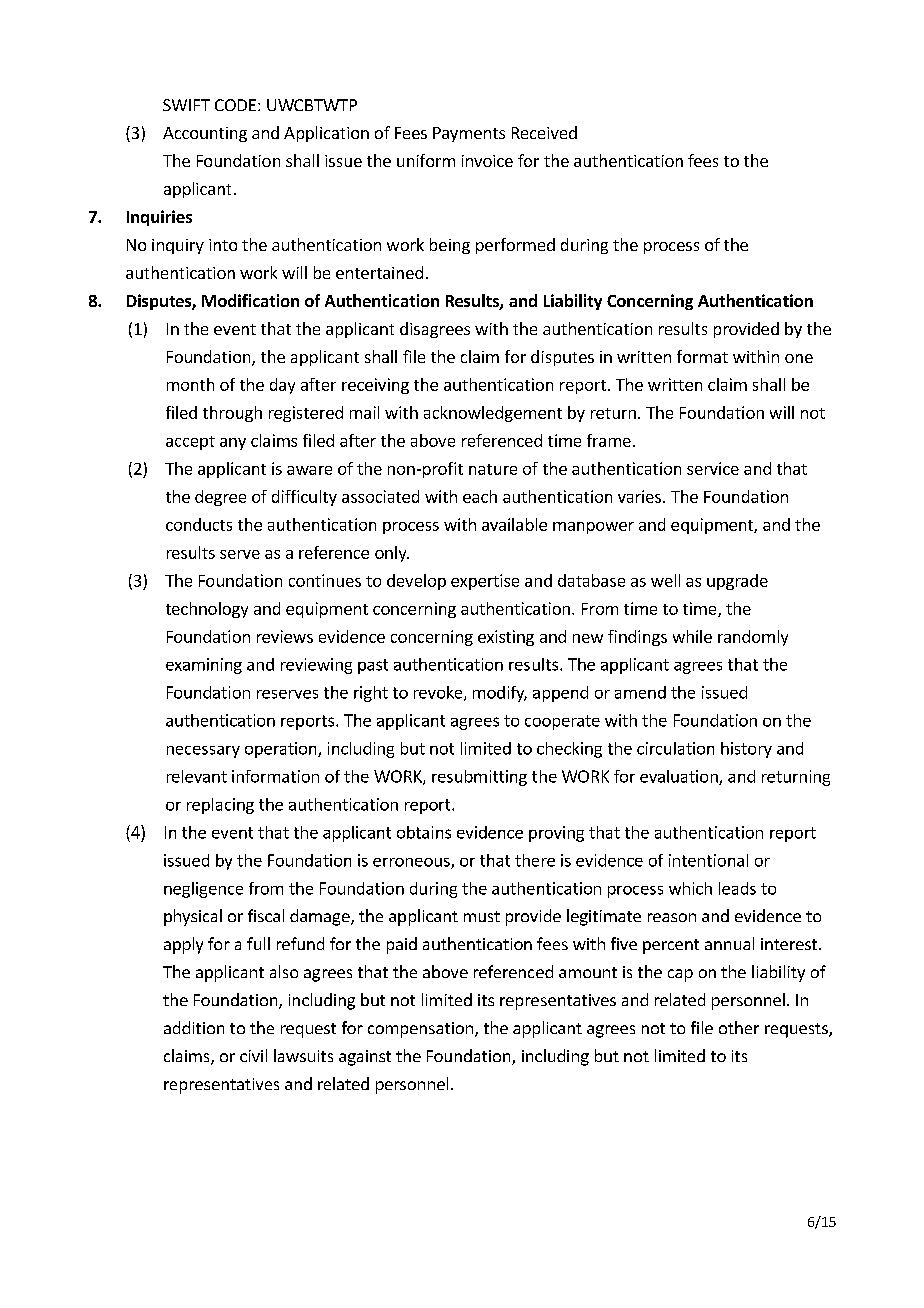 Image resolution: width=924 pixels, height=1308 pixels. I want to click on Payments, so click(469, 134).
